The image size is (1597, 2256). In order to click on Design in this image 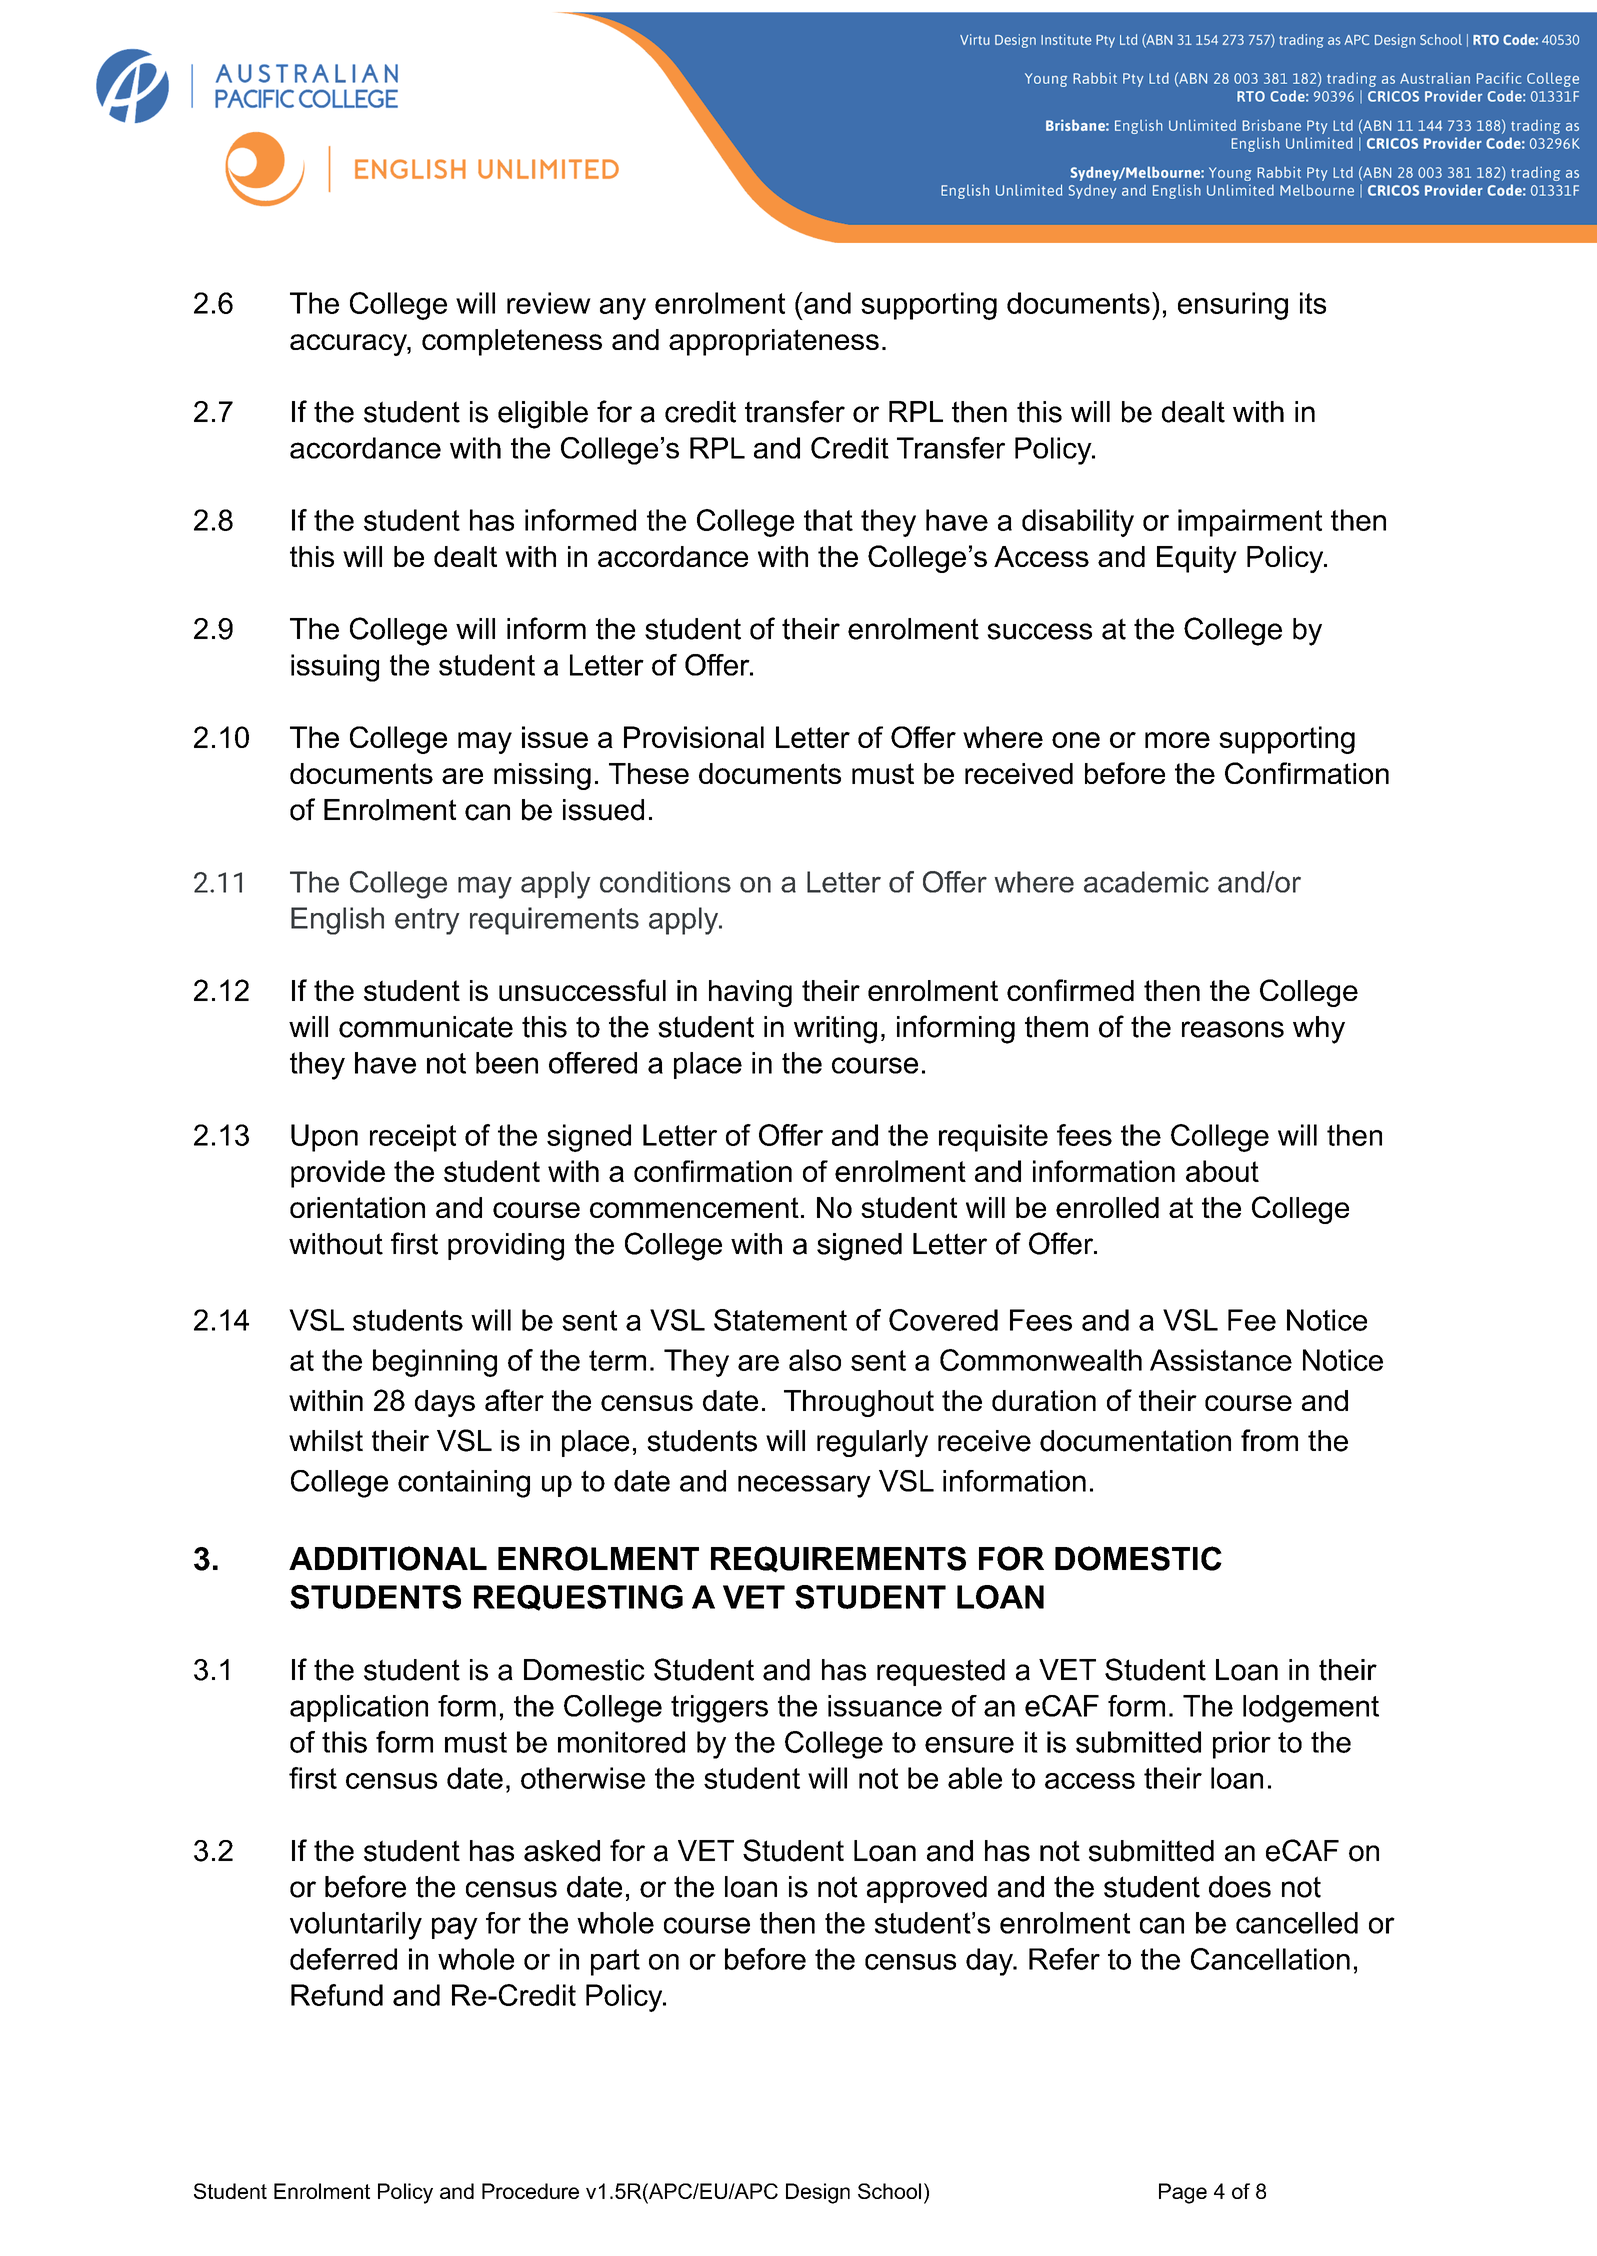, I will do `click(818, 2193)`.
